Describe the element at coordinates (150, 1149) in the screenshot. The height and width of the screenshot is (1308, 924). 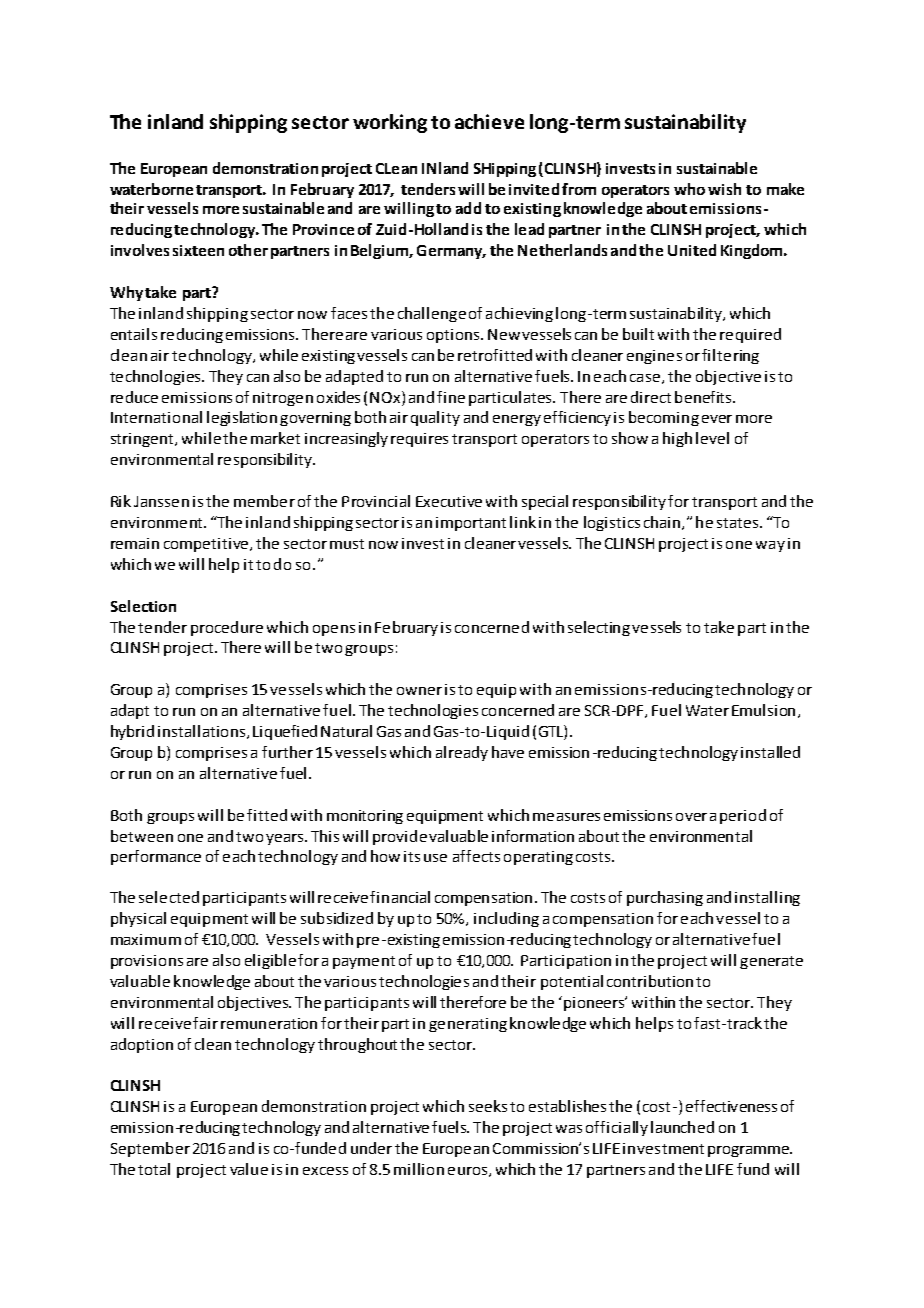
I see `September` at that location.
